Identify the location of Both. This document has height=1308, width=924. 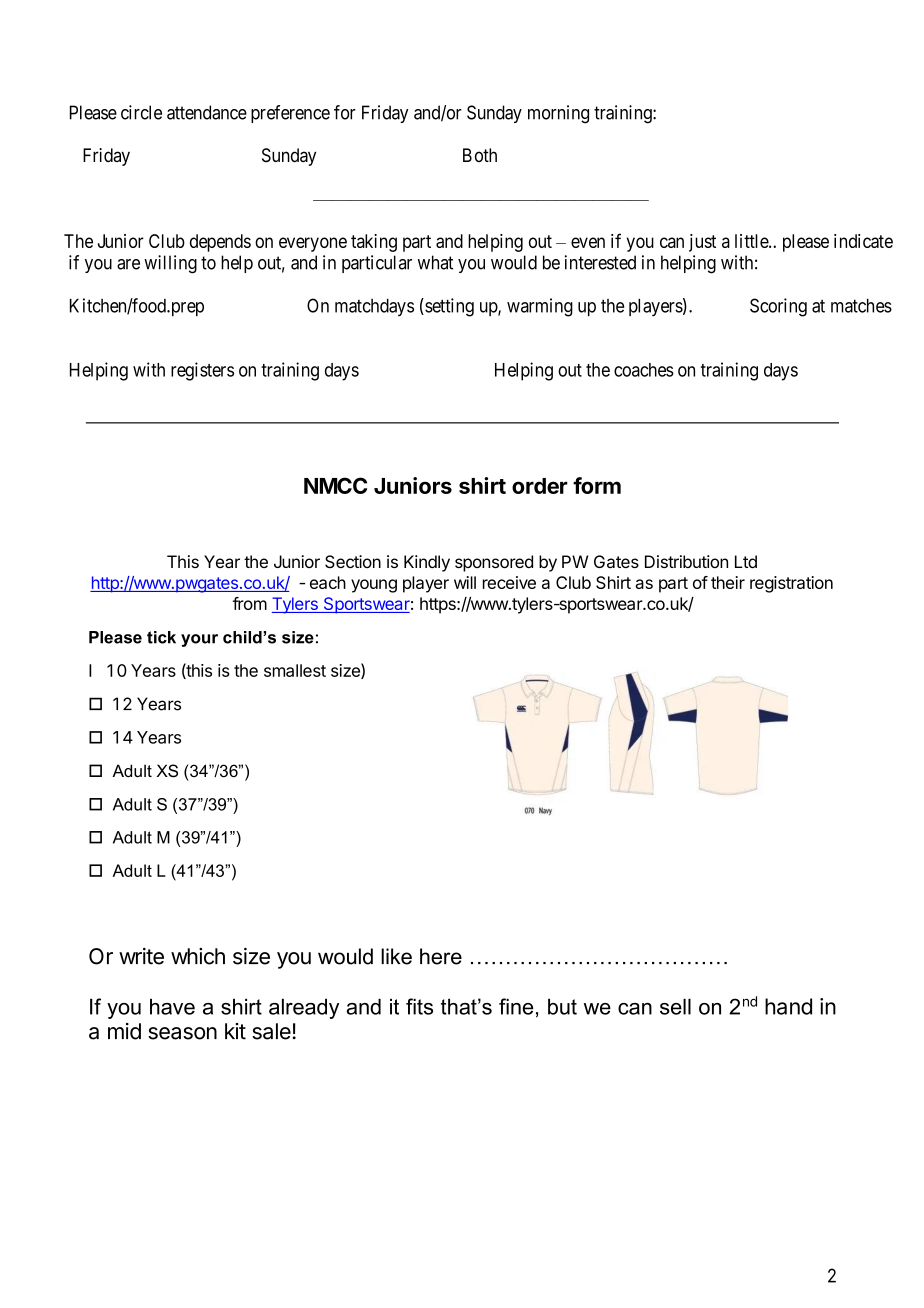
(480, 155).
